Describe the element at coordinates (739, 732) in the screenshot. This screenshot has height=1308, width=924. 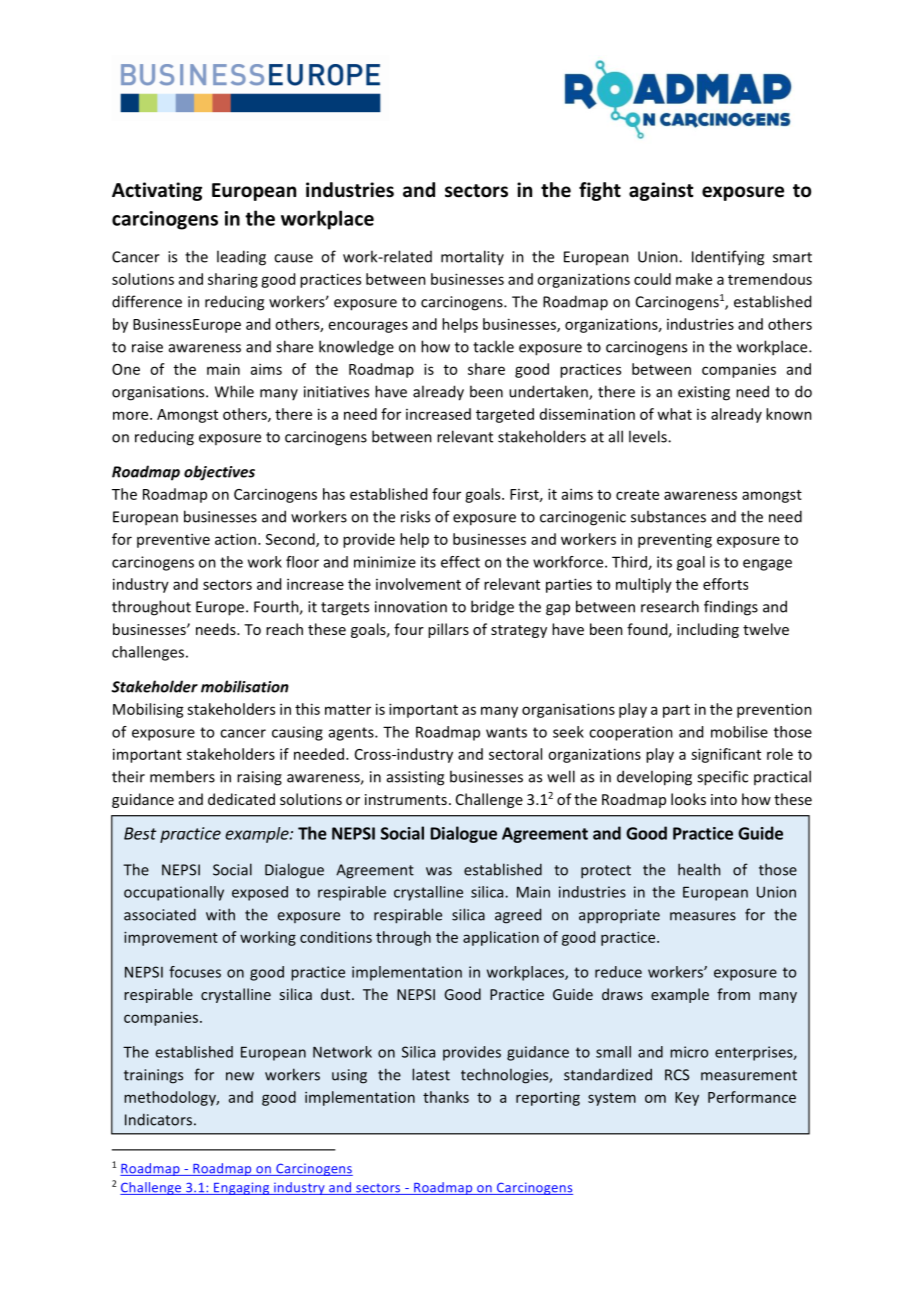
I see `mobilise` at that location.
